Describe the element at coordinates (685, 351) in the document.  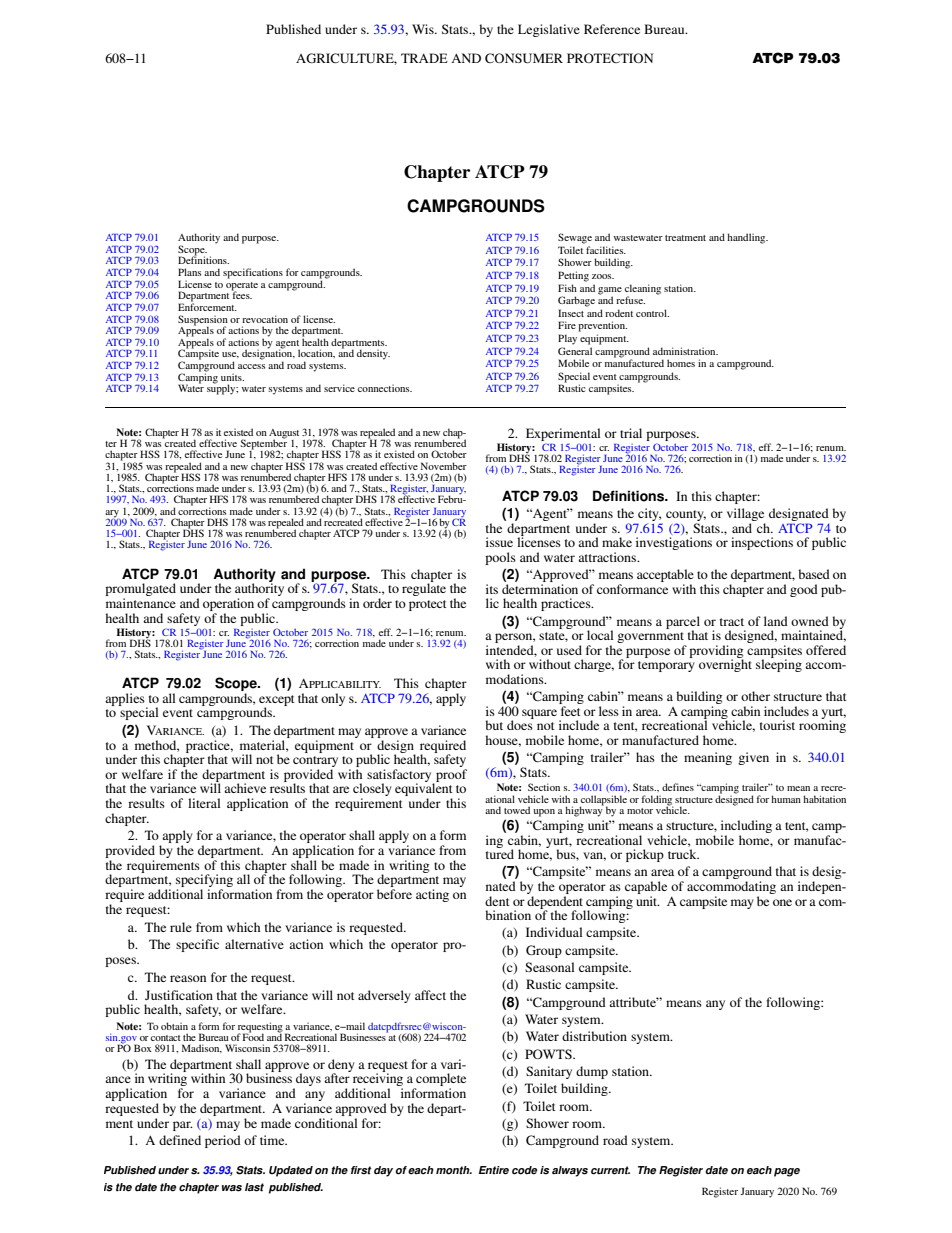
I see `administration` at that location.
